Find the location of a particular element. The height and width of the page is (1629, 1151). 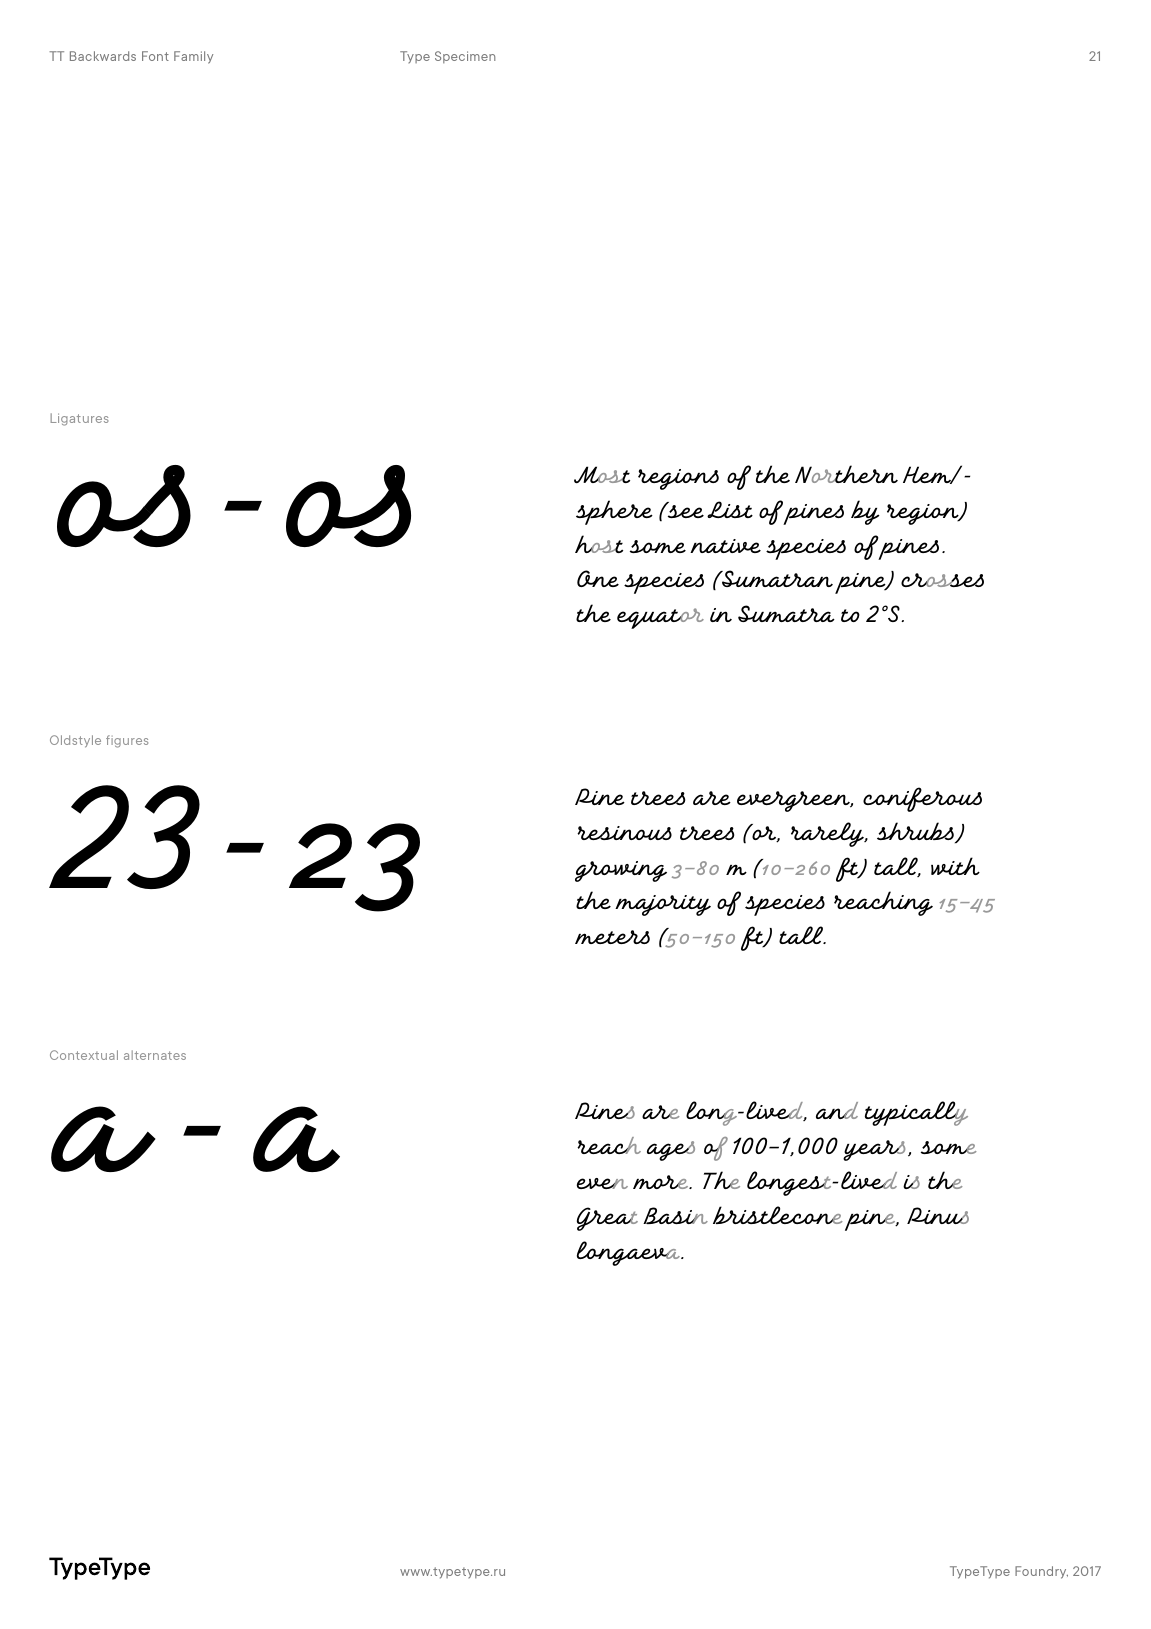

Basin is located at coordinates (675, 1215).
